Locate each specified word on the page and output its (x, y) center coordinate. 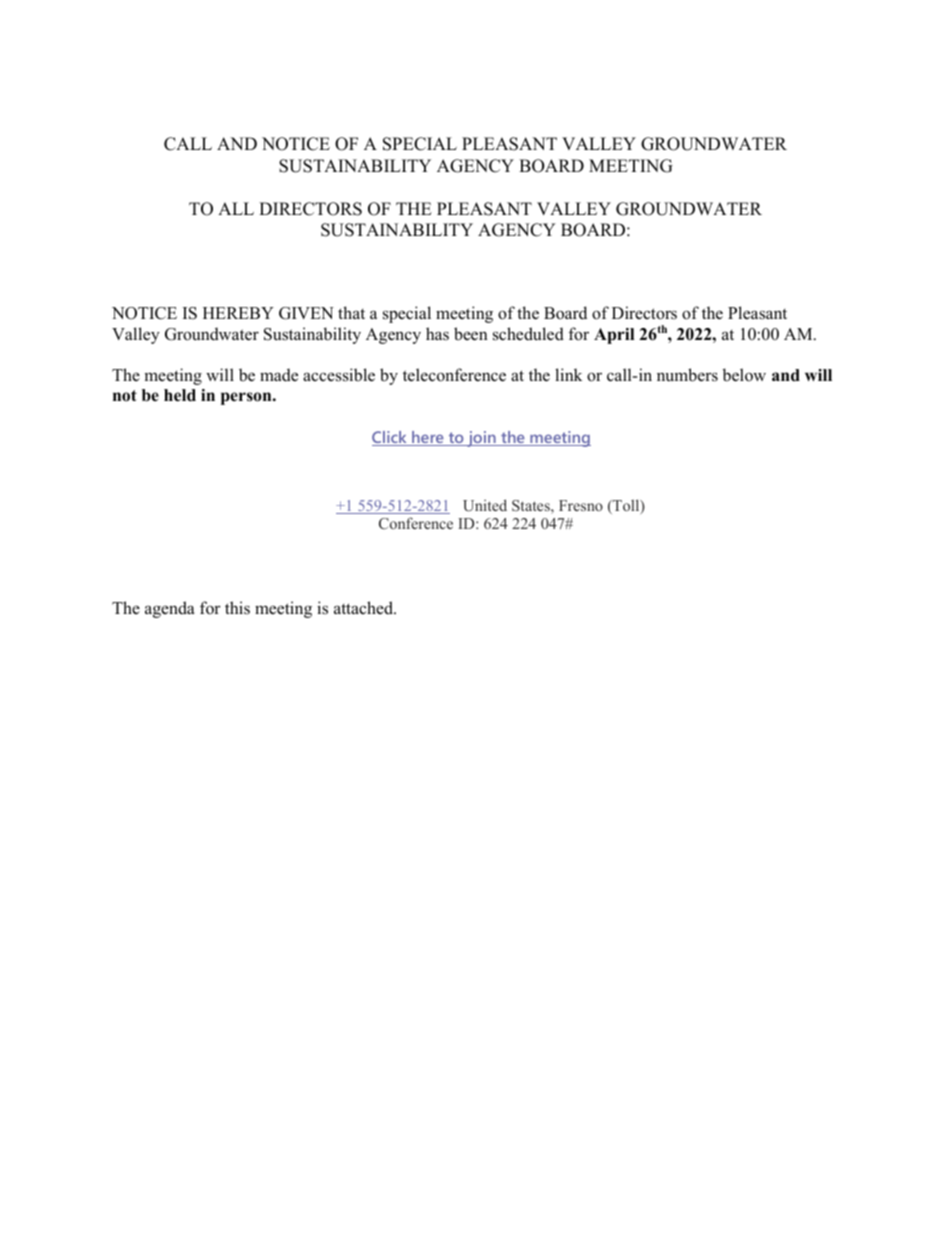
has (437, 333)
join (481, 439)
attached (364, 608)
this (237, 607)
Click (390, 438)
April (614, 336)
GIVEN (306, 313)
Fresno (581, 505)
